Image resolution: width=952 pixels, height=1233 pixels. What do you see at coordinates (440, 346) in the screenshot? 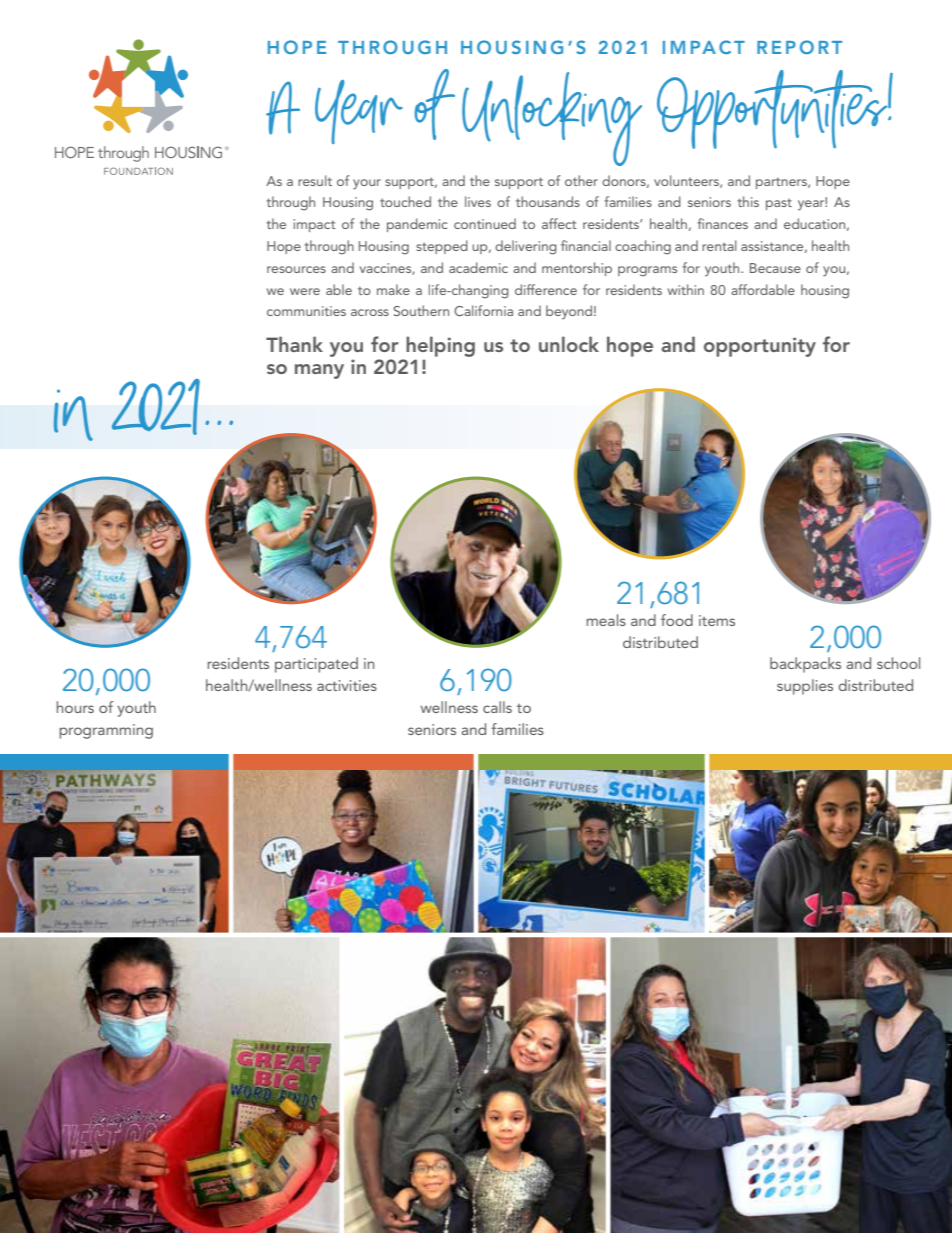
I see `helping` at bounding box center [440, 346].
